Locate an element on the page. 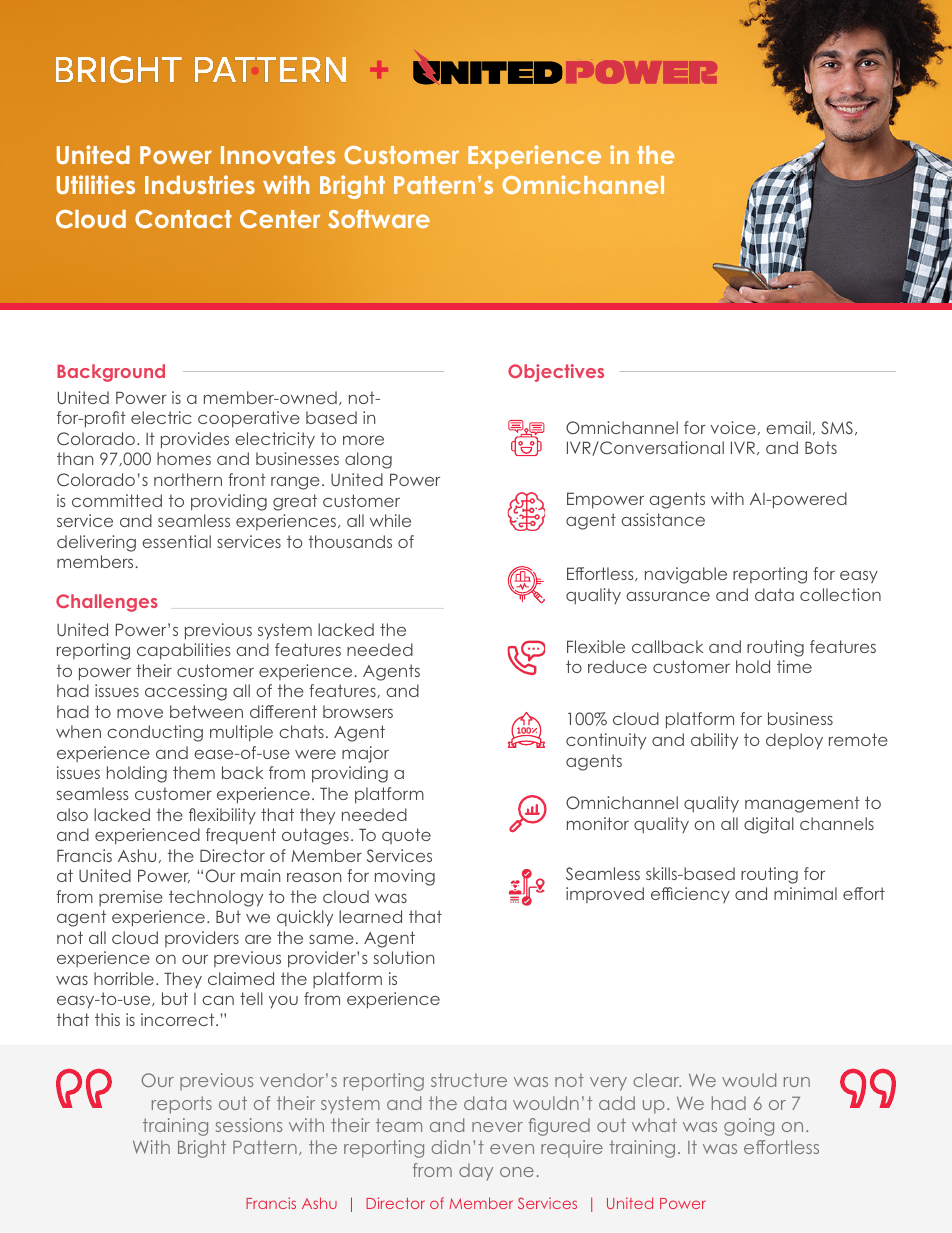 This page has width=952, height=1233. northern is located at coordinates (188, 479).
